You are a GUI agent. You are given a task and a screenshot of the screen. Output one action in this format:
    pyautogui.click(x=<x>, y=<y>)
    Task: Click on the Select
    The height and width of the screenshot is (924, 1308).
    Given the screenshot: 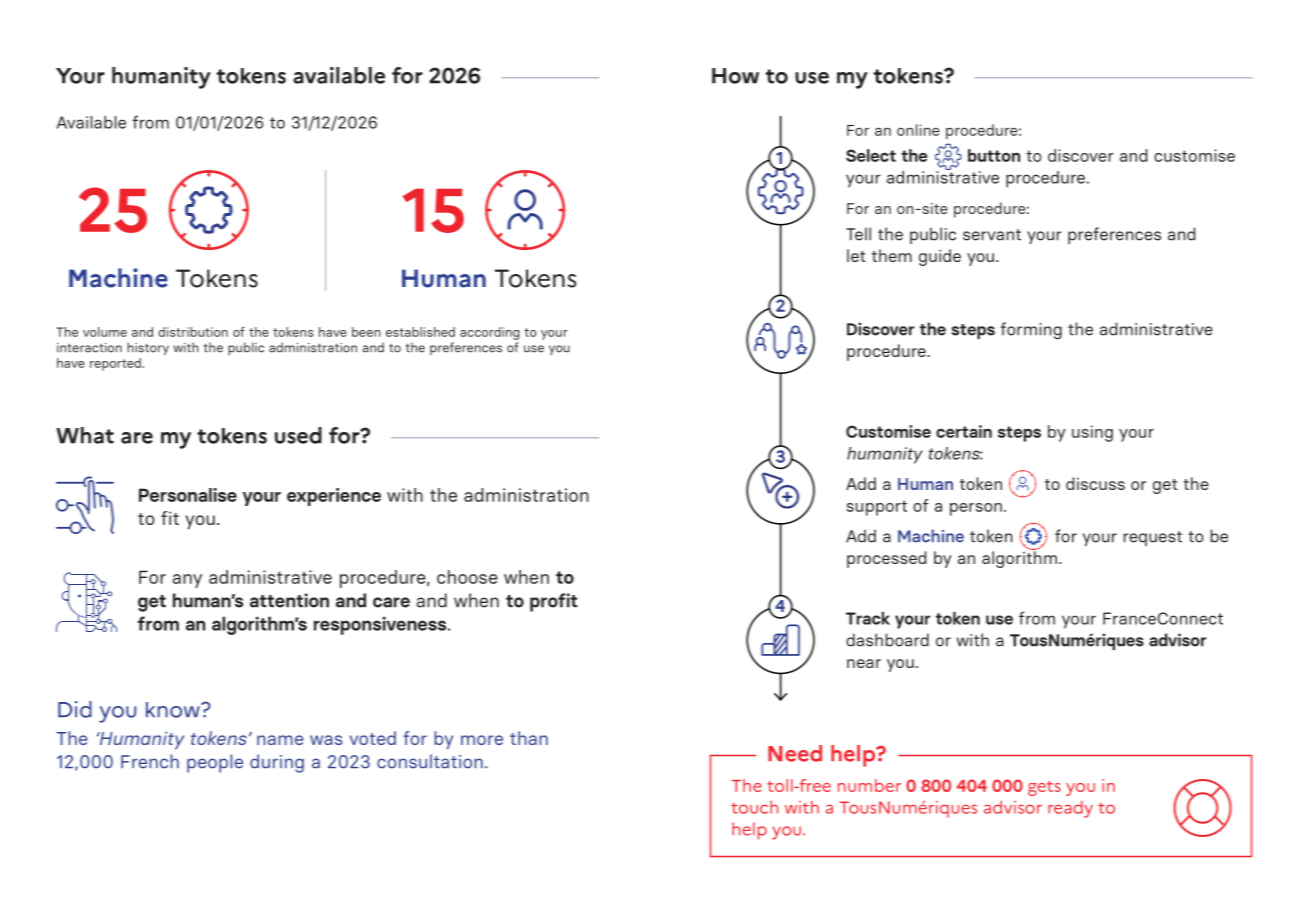 What is the action you would take?
    pyautogui.click(x=871, y=155)
